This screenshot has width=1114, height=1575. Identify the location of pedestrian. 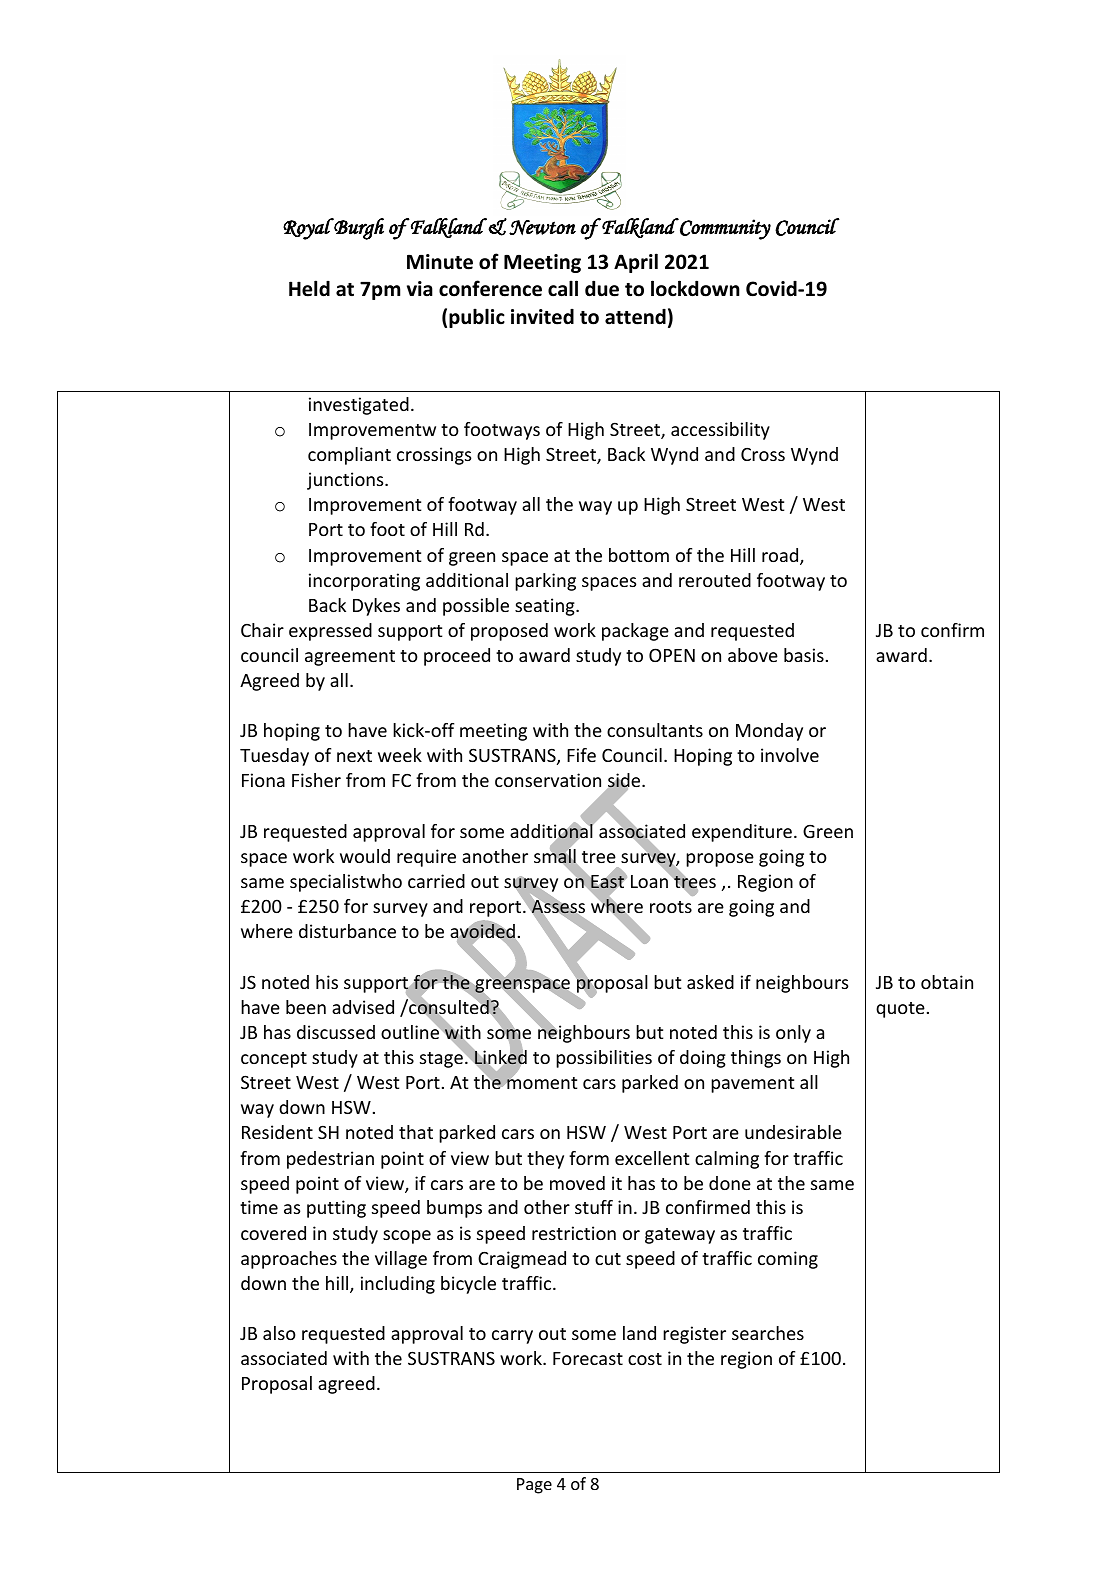
(330, 1160).
